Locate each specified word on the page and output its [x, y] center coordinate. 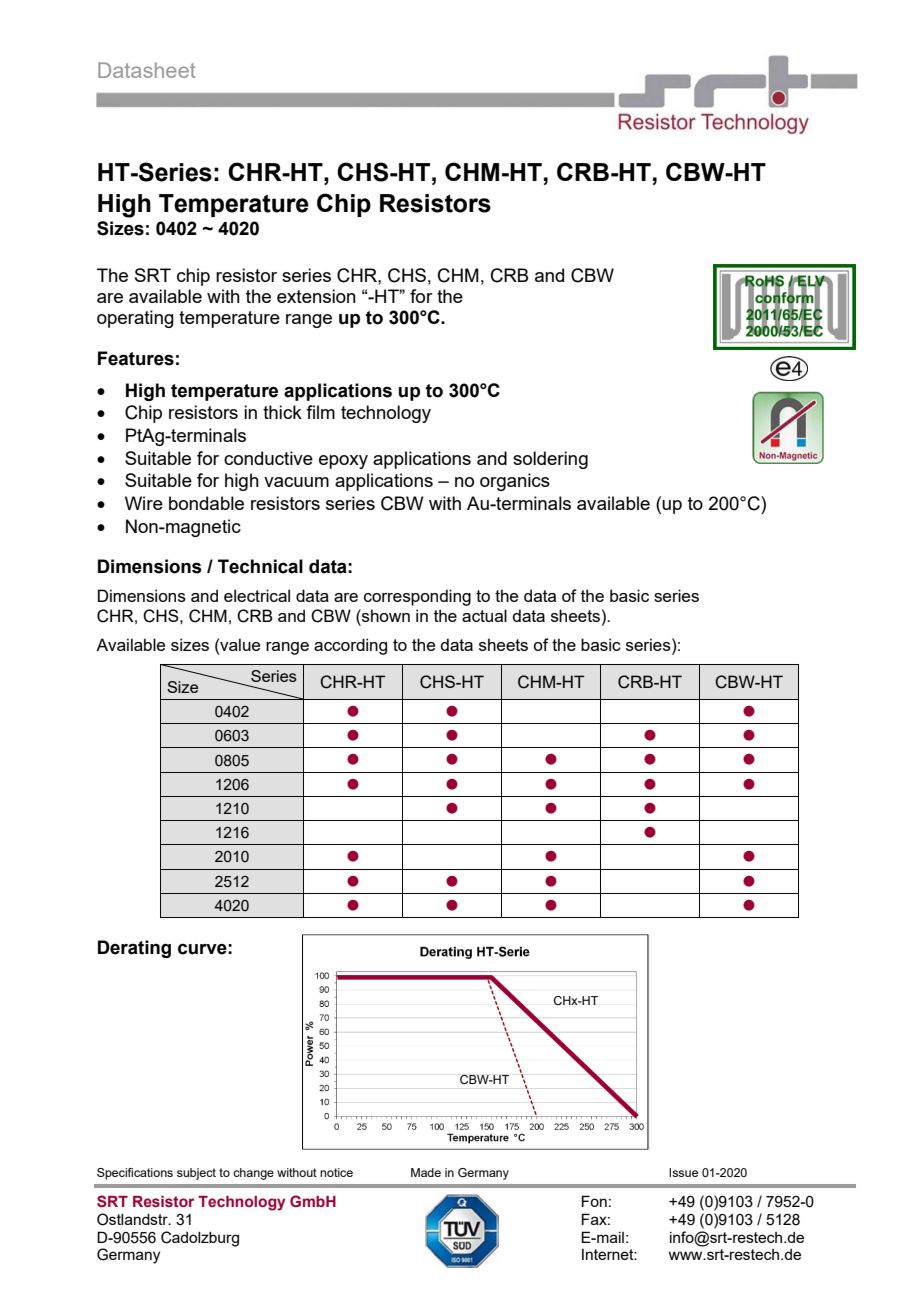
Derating [134, 949]
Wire [144, 503]
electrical [257, 595]
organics [515, 482]
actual [484, 615]
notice [336, 1172]
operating [135, 319]
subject [196, 1174]
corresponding [417, 597]
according [350, 646]
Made [426, 1172]
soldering [550, 460]
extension [316, 296]
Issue [683, 1172]
